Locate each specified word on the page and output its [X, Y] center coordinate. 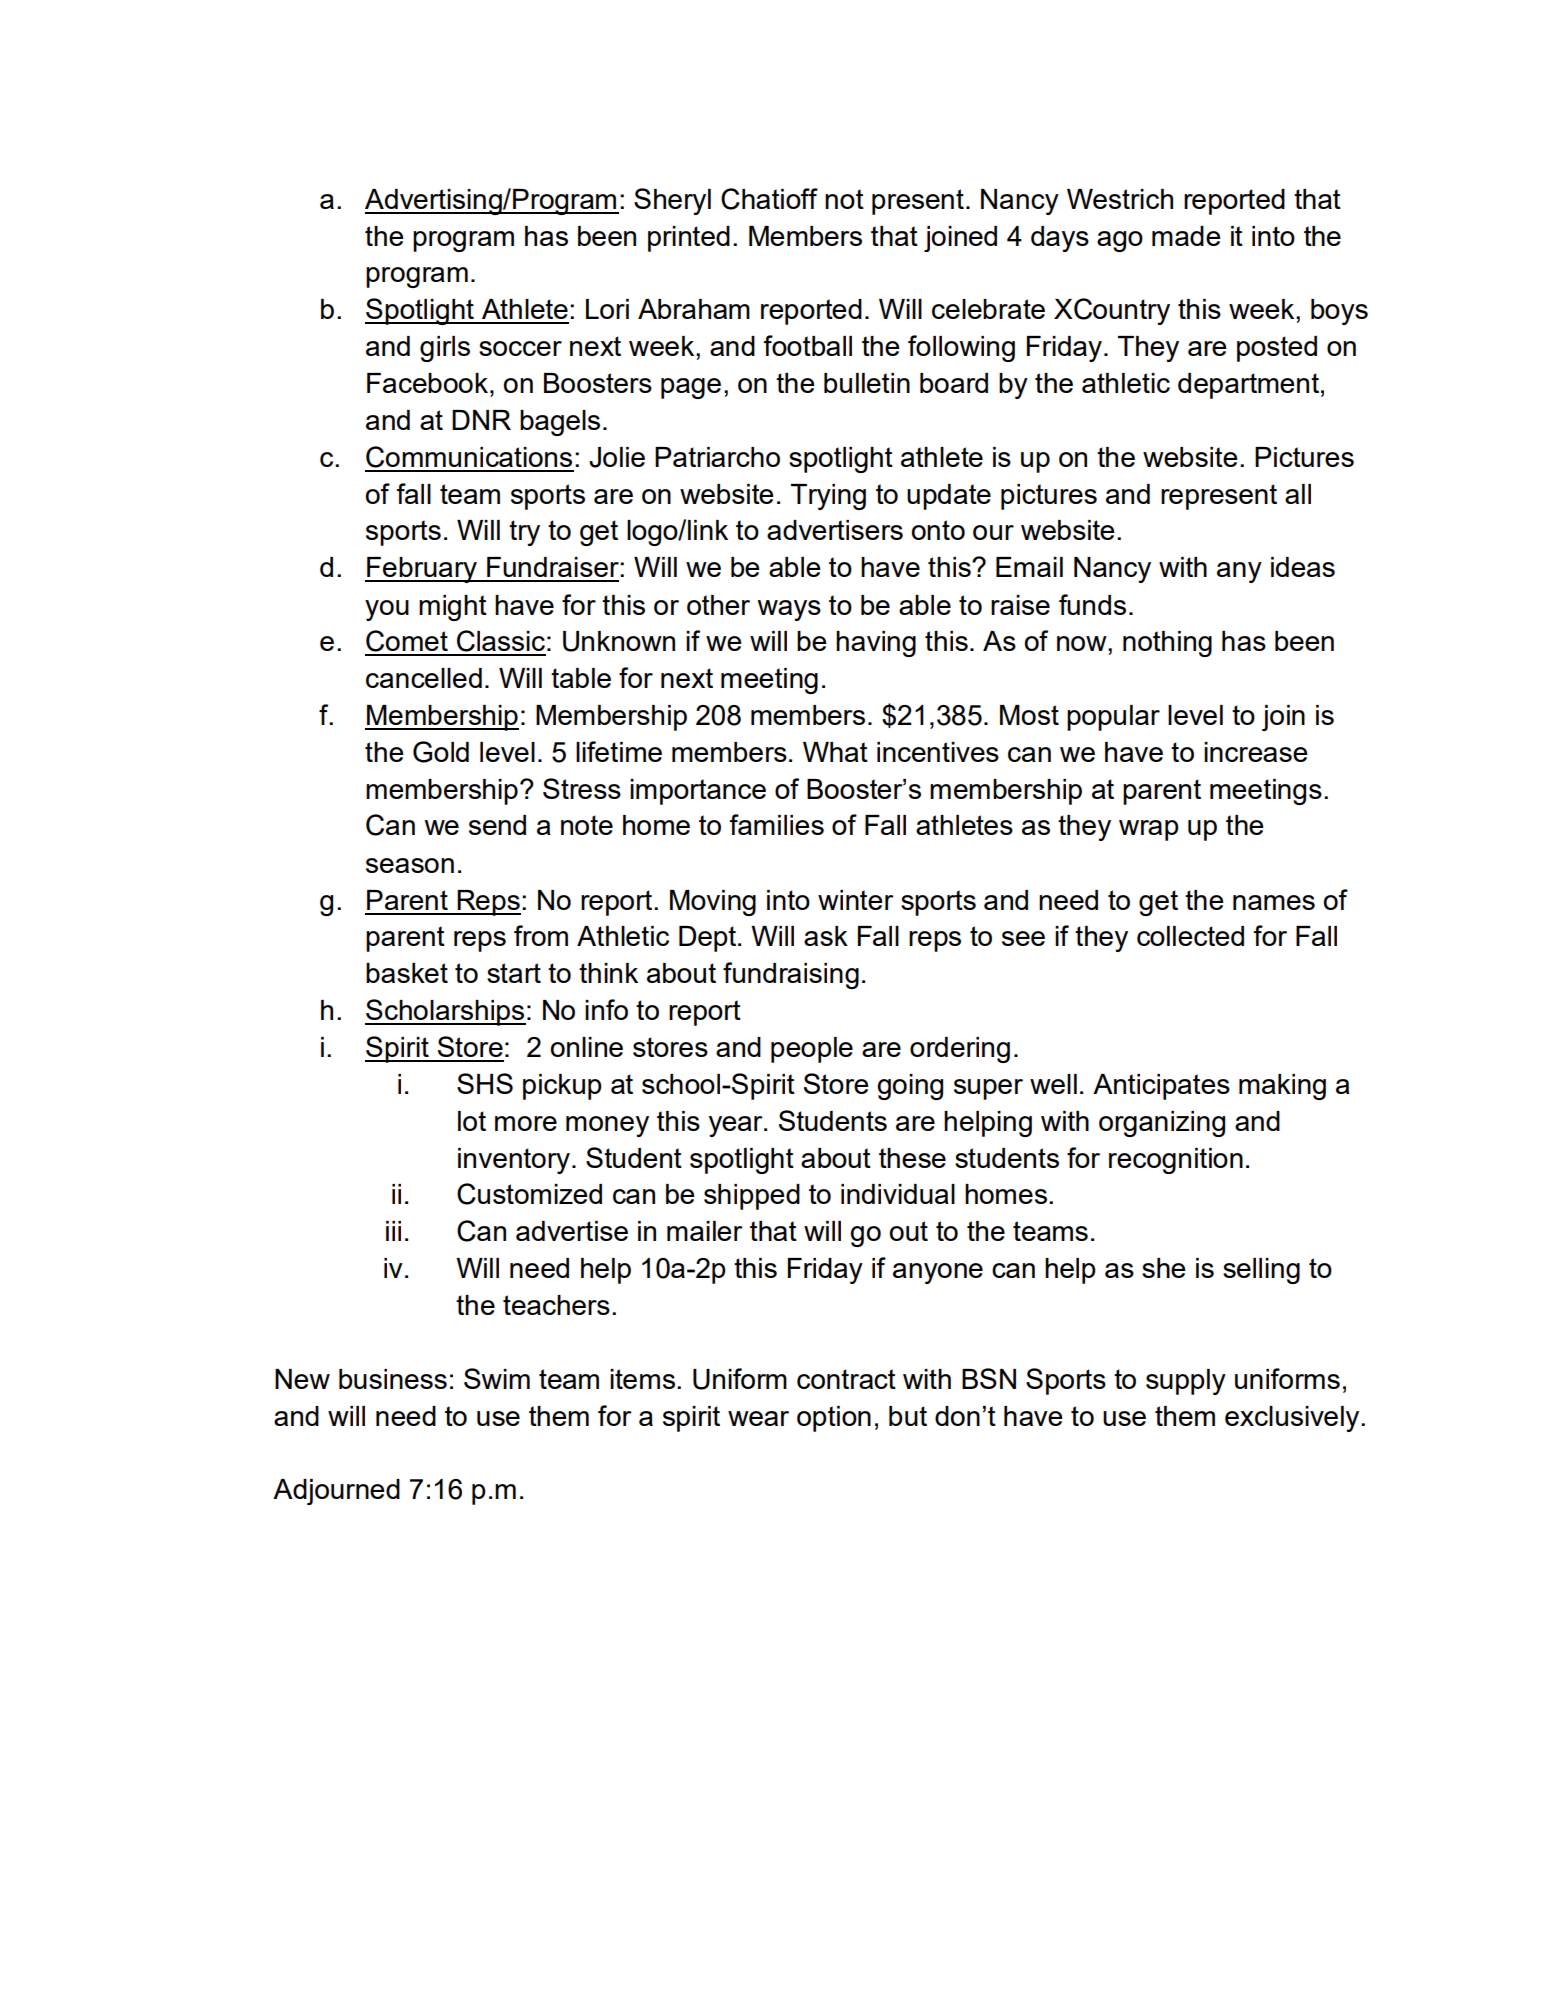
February [422, 570]
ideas [1303, 567]
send [497, 825]
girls [445, 349]
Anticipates [1161, 1087]
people [812, 1050]
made [1186, 236]
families [777, 824]
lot [472, 1121]
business [393, 1379]
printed [689, 239]
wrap [1149, 830]
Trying [828, 497]
